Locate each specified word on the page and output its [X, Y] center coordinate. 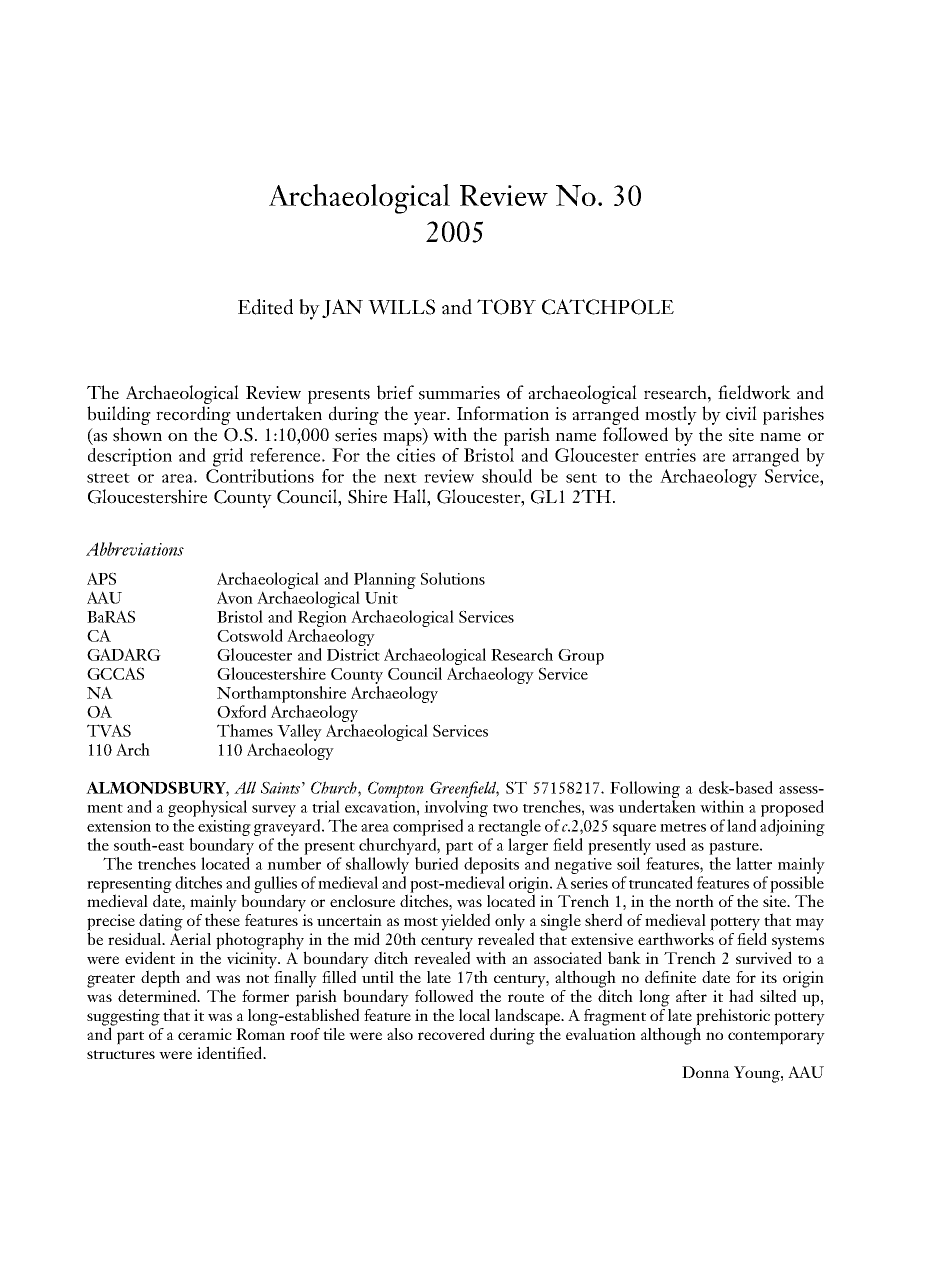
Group [581, 657]
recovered [451, 1033]
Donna [706, 1072]
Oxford [241, 711]
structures [121, 1054]
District [353, 655]
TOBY [506, 307]
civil [741, 413]
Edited [265, 307]
